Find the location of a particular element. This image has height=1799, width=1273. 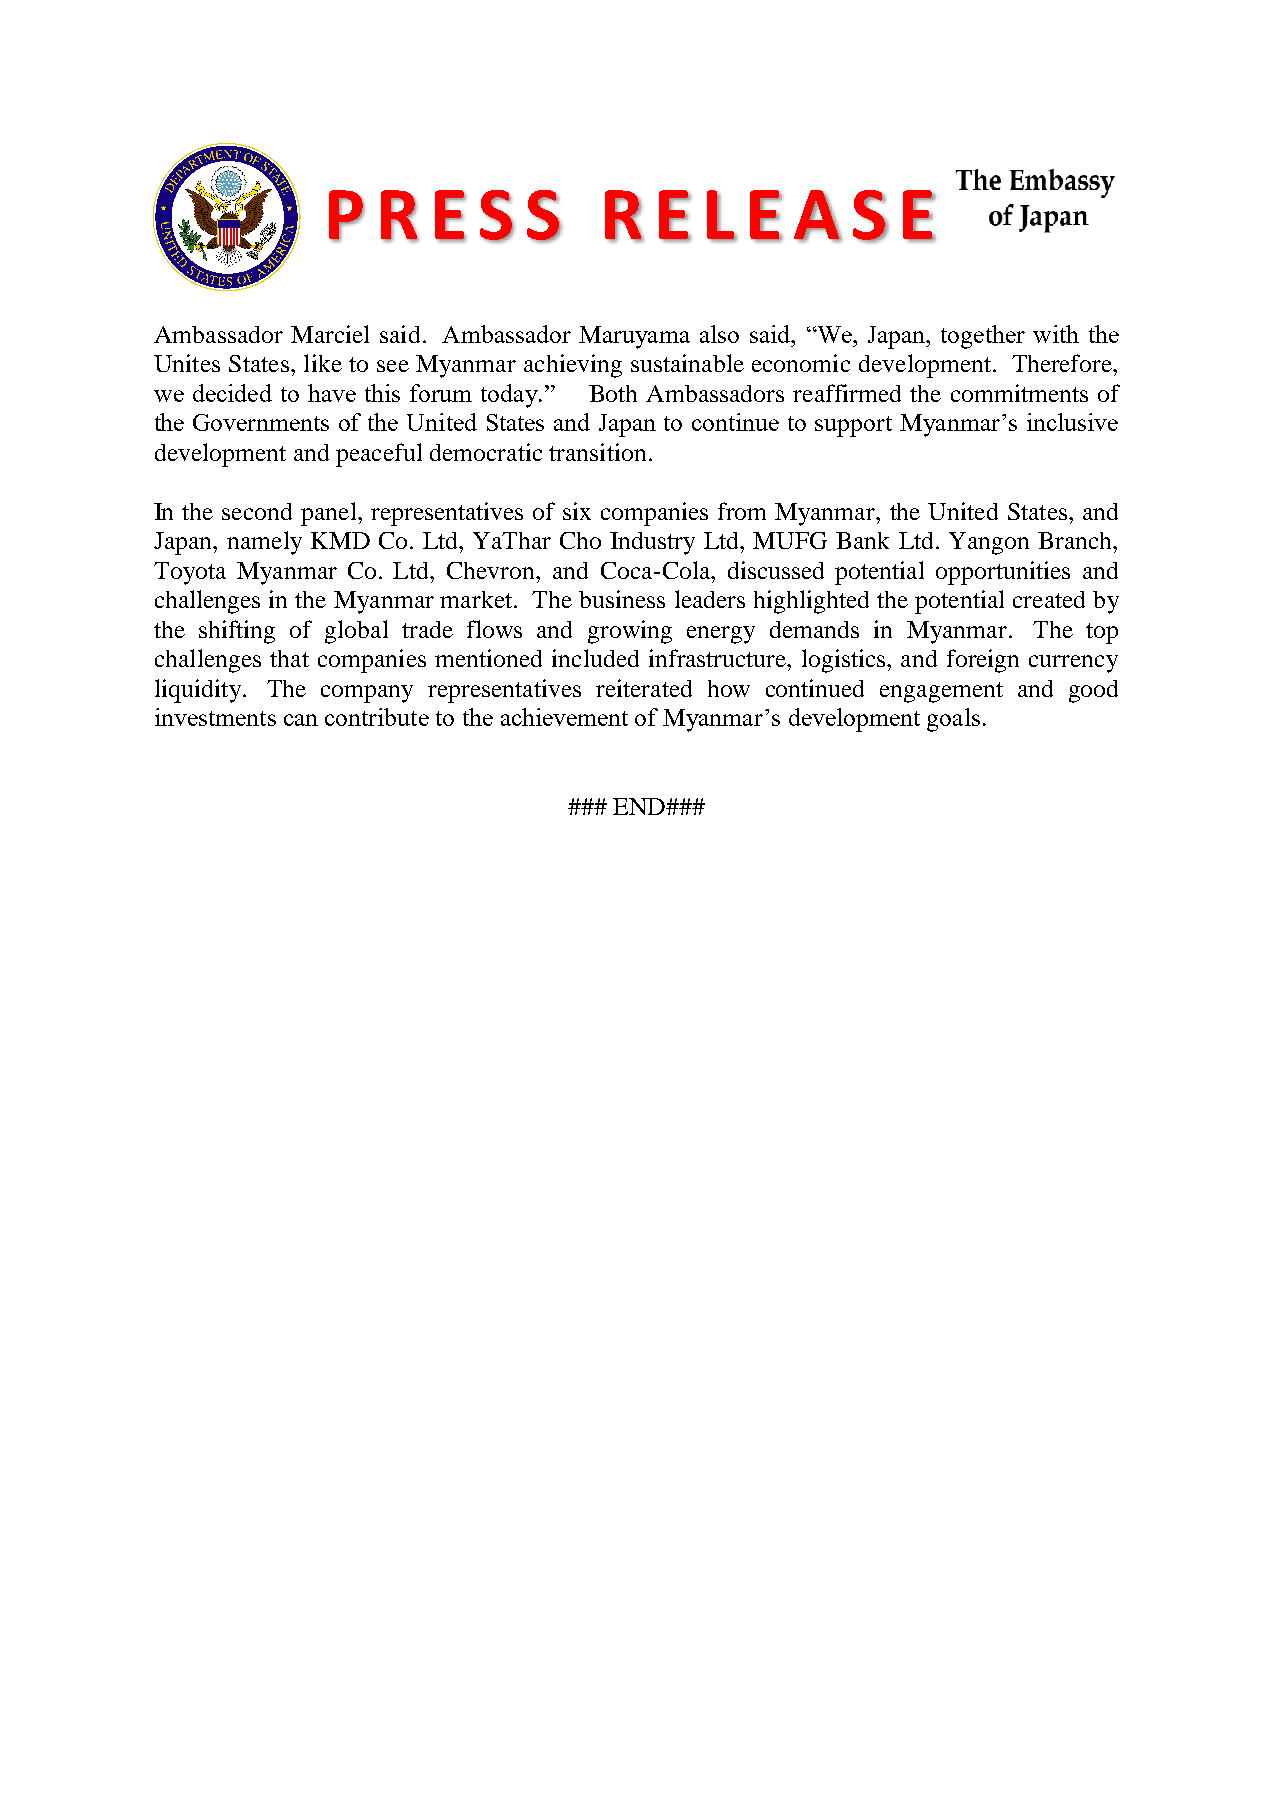

engagement is located at coordinates (941, 692).
